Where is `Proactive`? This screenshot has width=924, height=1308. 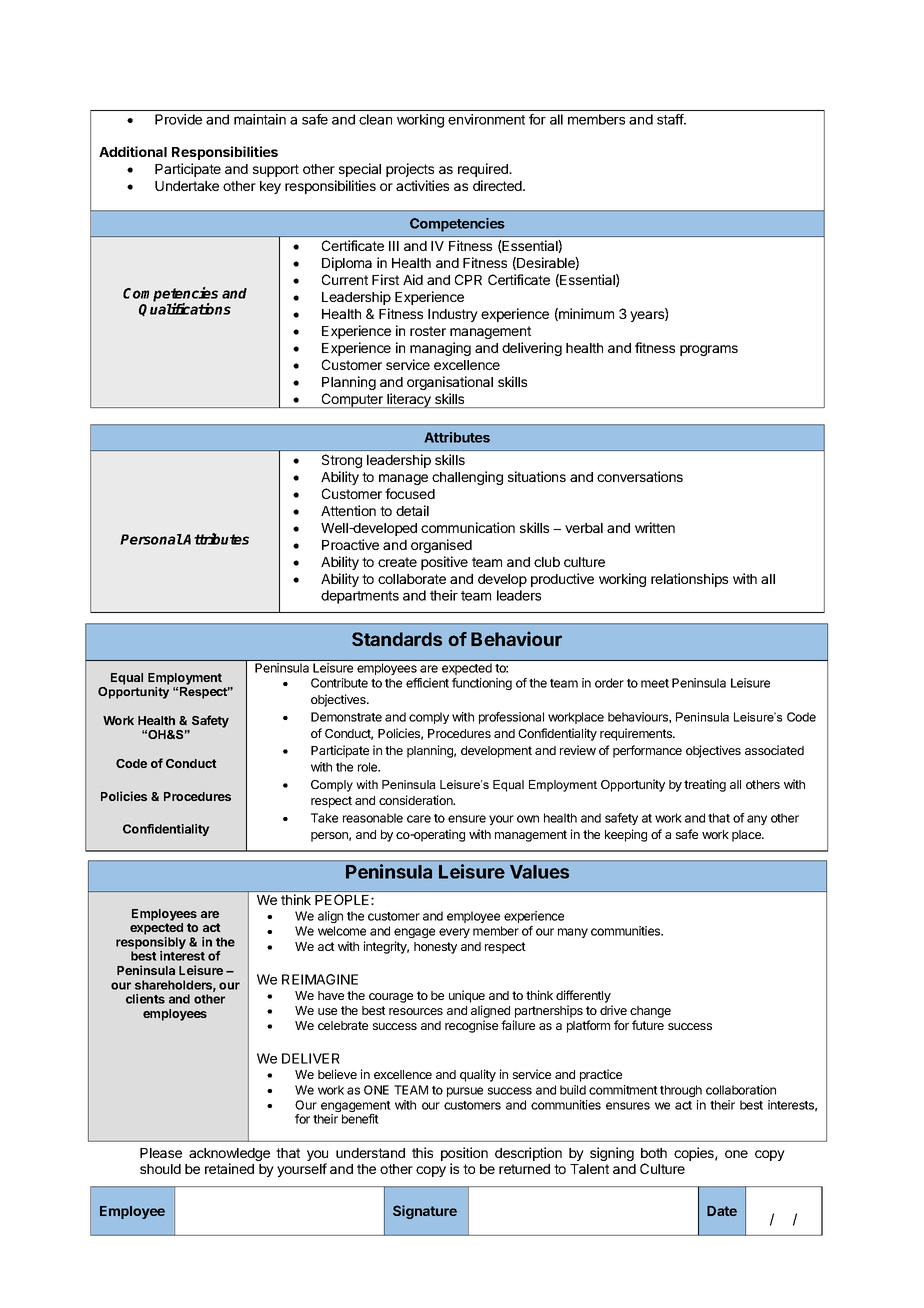
Proactive is located at coordinates (350, 544).
